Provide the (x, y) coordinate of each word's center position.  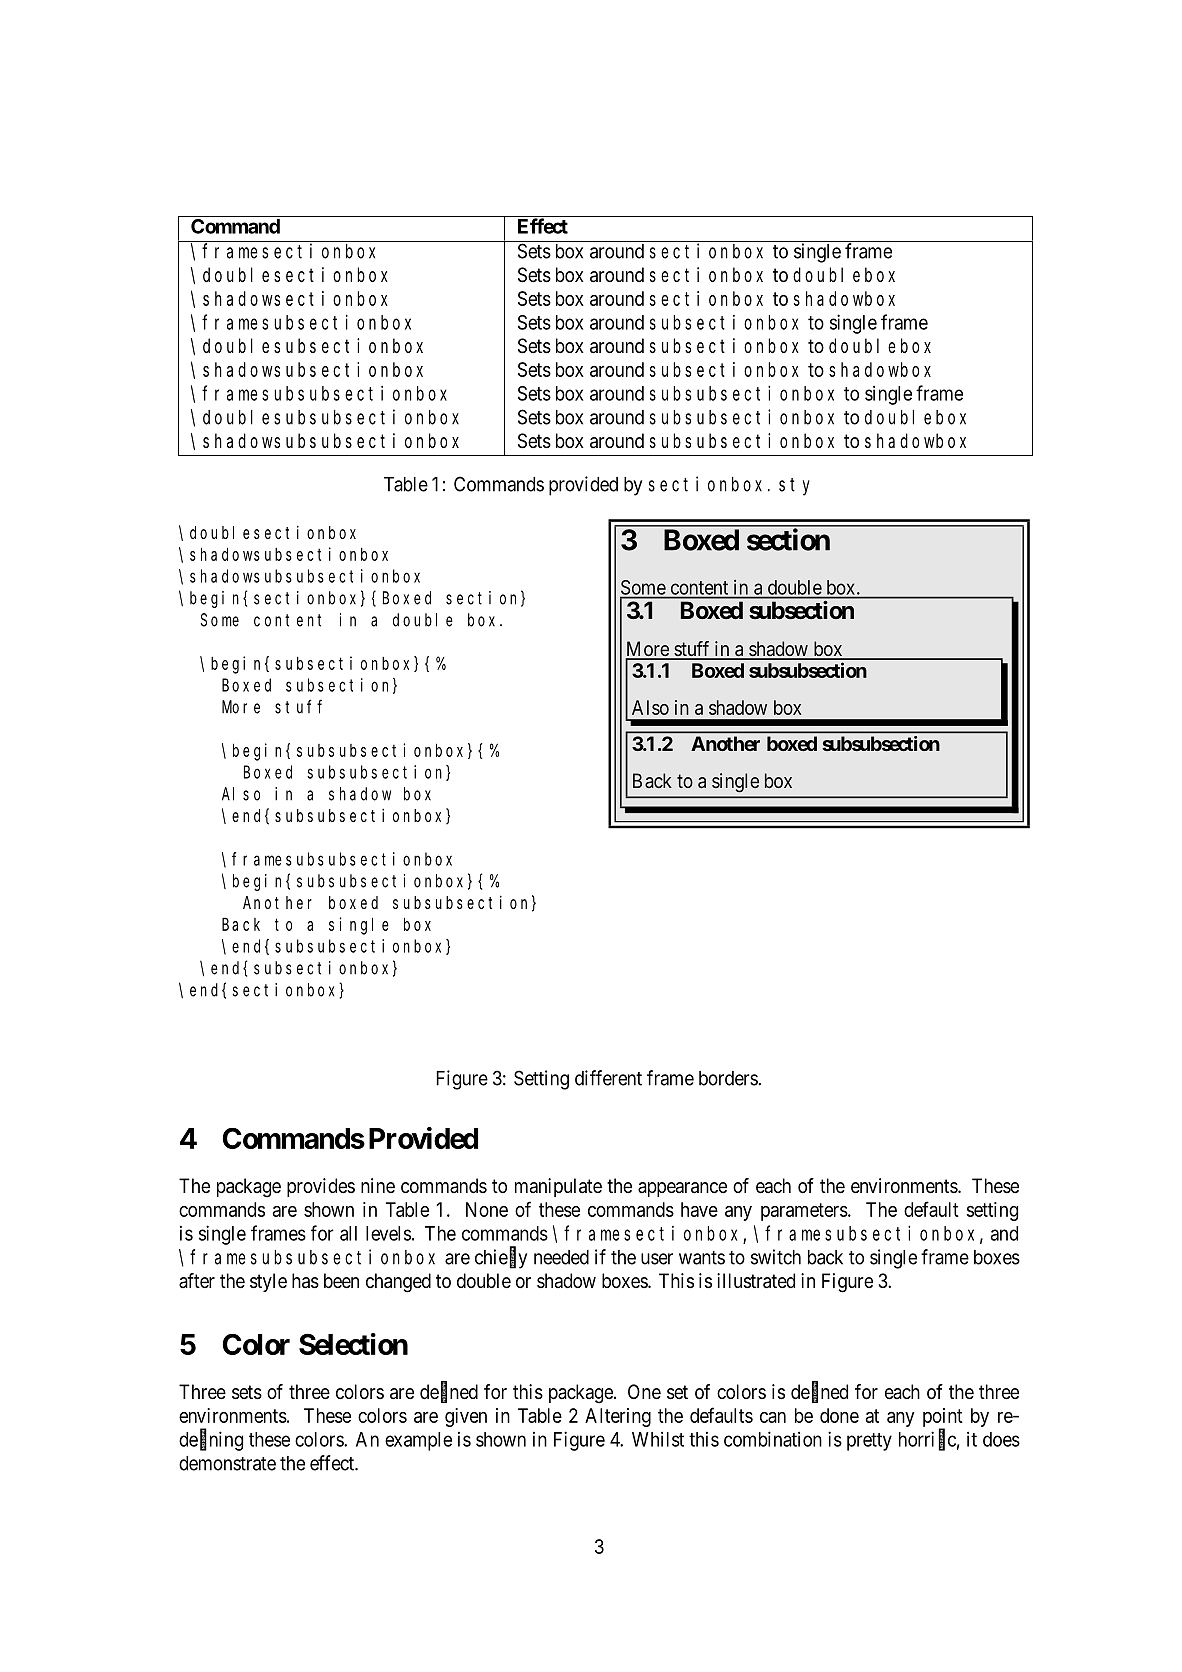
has (305, 1281)
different (608, 1078)
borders (729, 1078)
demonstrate (227, 1463)
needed (561, 1257)
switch (776, 1257)
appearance (682, 1189)
